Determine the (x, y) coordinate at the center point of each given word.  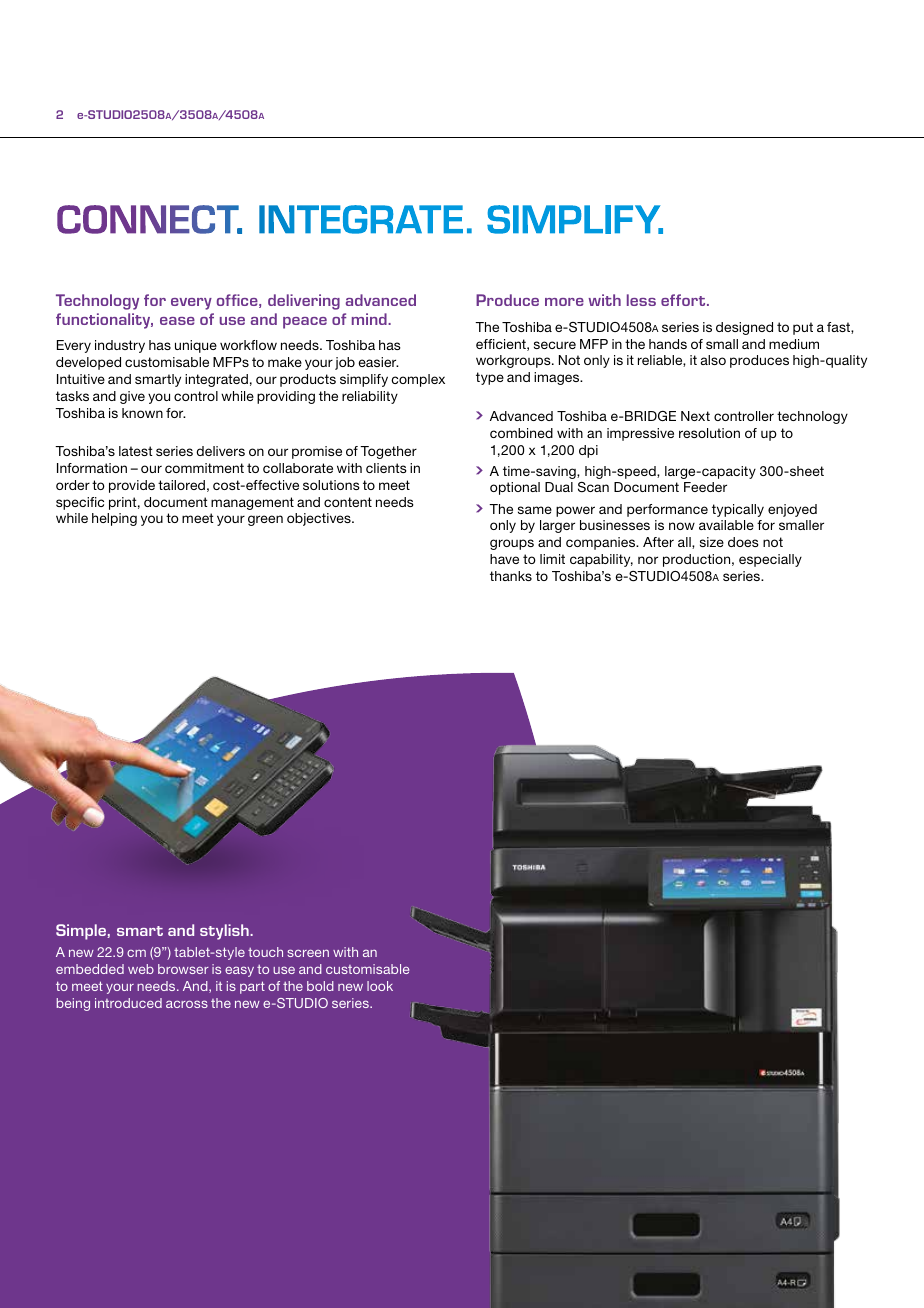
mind (370, 319)
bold (320, 986)
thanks (511, 576)
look (380, 986)
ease (177, 321)
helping (114, 519)
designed (744, 328)
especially (770, 560)
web (141, 969)
